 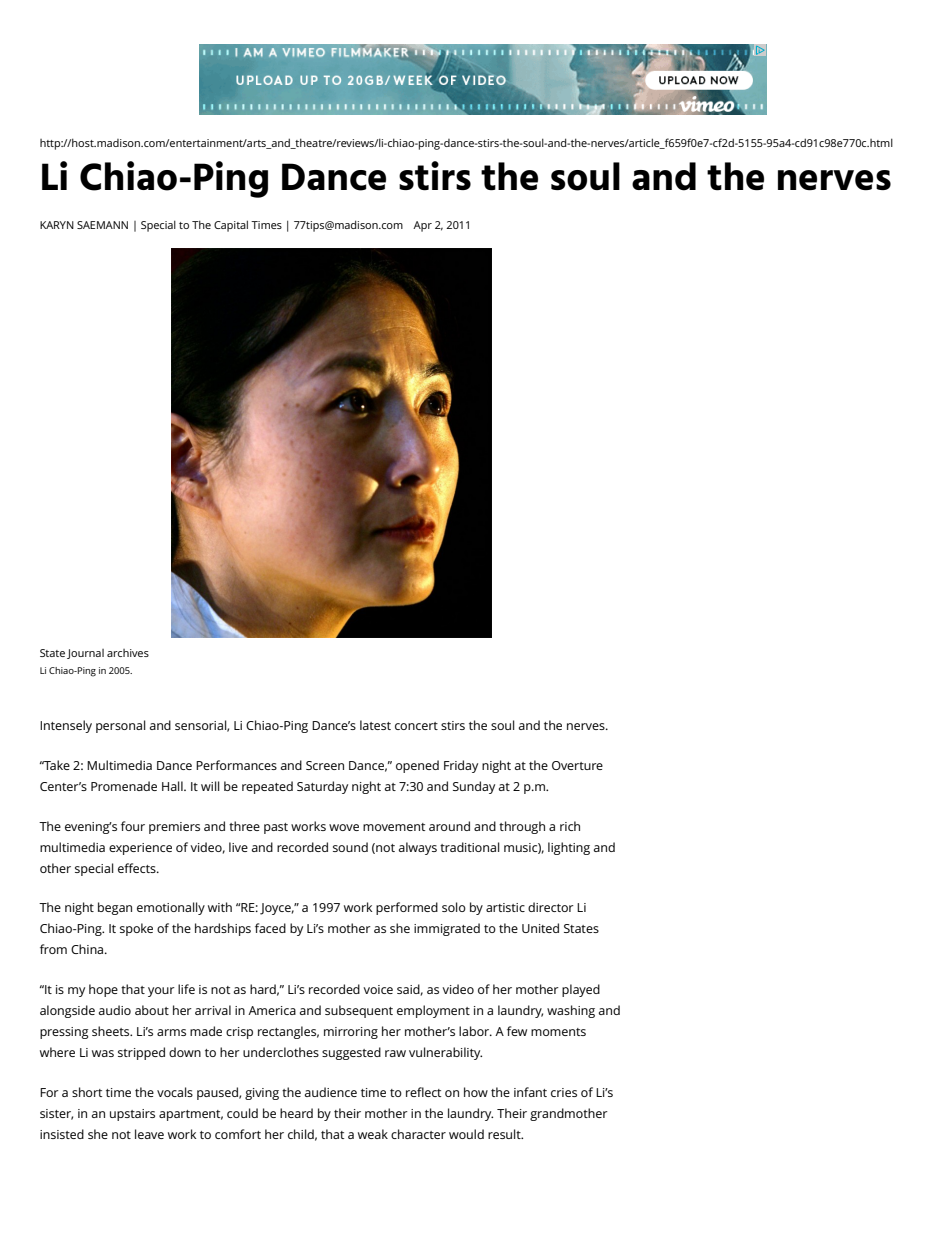 I want to click on Screen, so click(x=325, y=765).
